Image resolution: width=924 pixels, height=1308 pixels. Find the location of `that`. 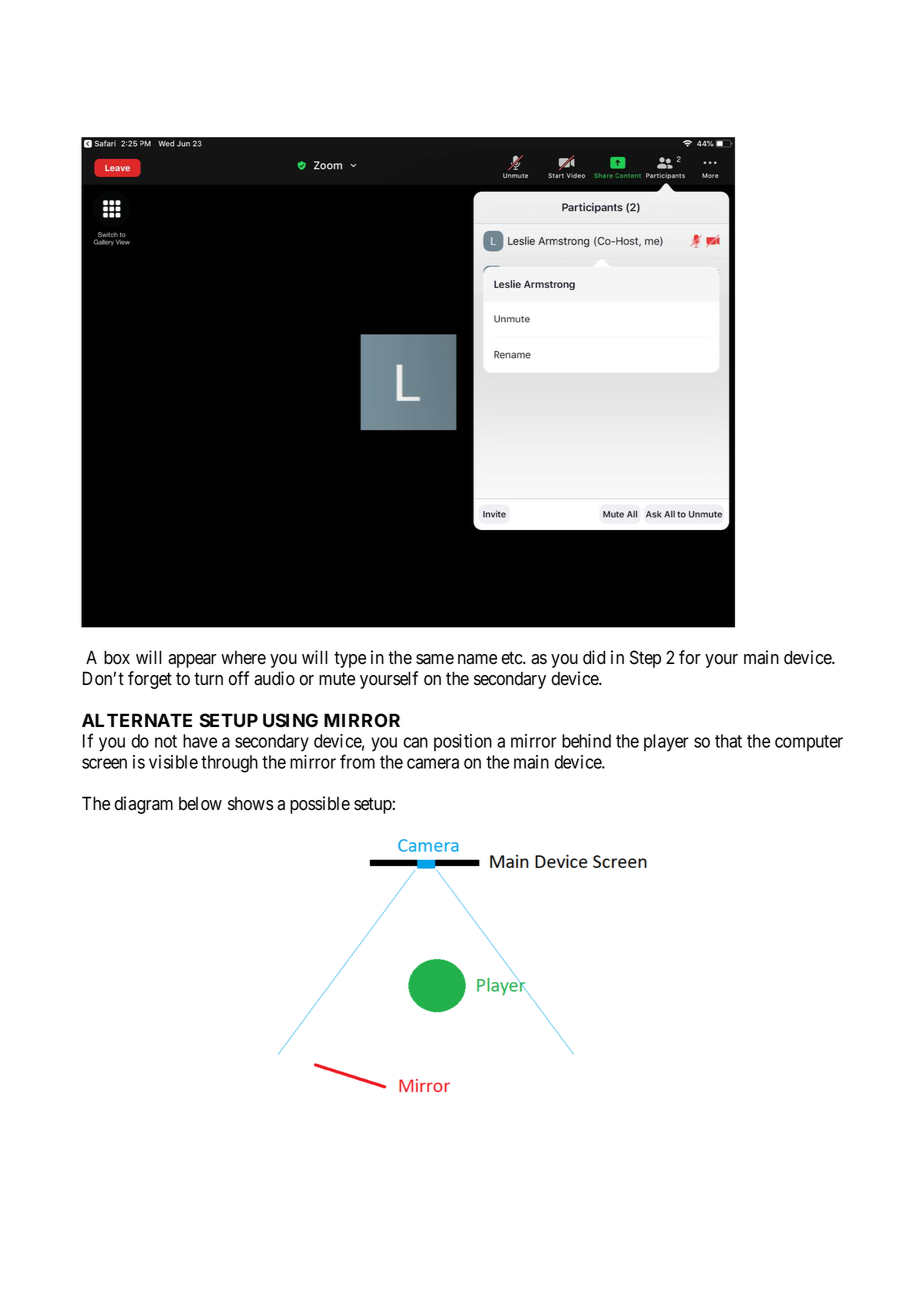

that is located at coordinates (728, 741).
